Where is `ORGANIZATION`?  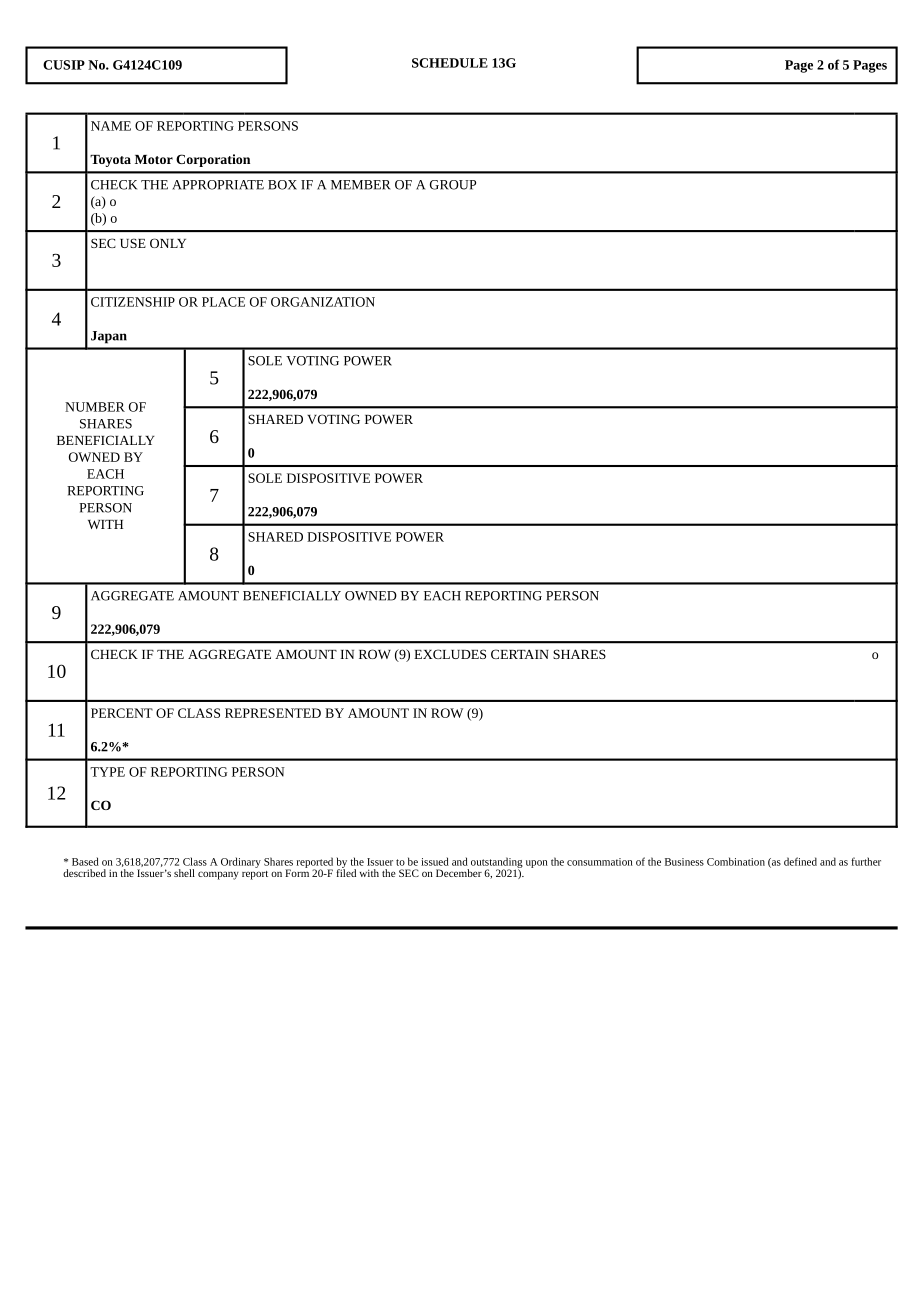 ORGANIZATION is located at coordinates (323, 302).
